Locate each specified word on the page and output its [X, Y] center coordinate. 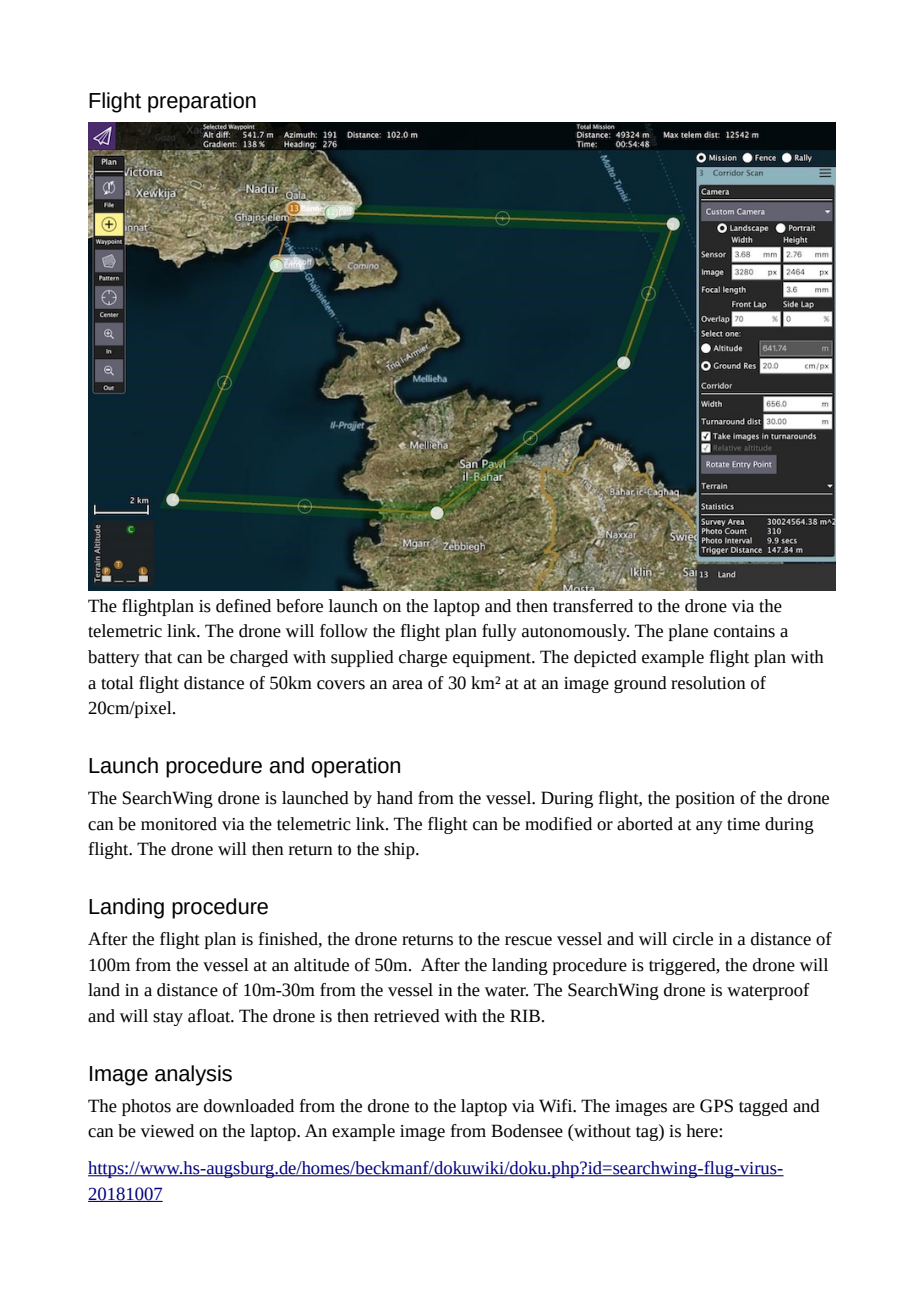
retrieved [407, 1016]
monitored [179, 824]
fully [499, 632]
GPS [716, 1106]
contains [744, 631]
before [299, 606]
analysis [193, 1075]
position [705, 800]
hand [395, 798]
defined [243, 606]
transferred [593, 606]
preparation [202, 102]
